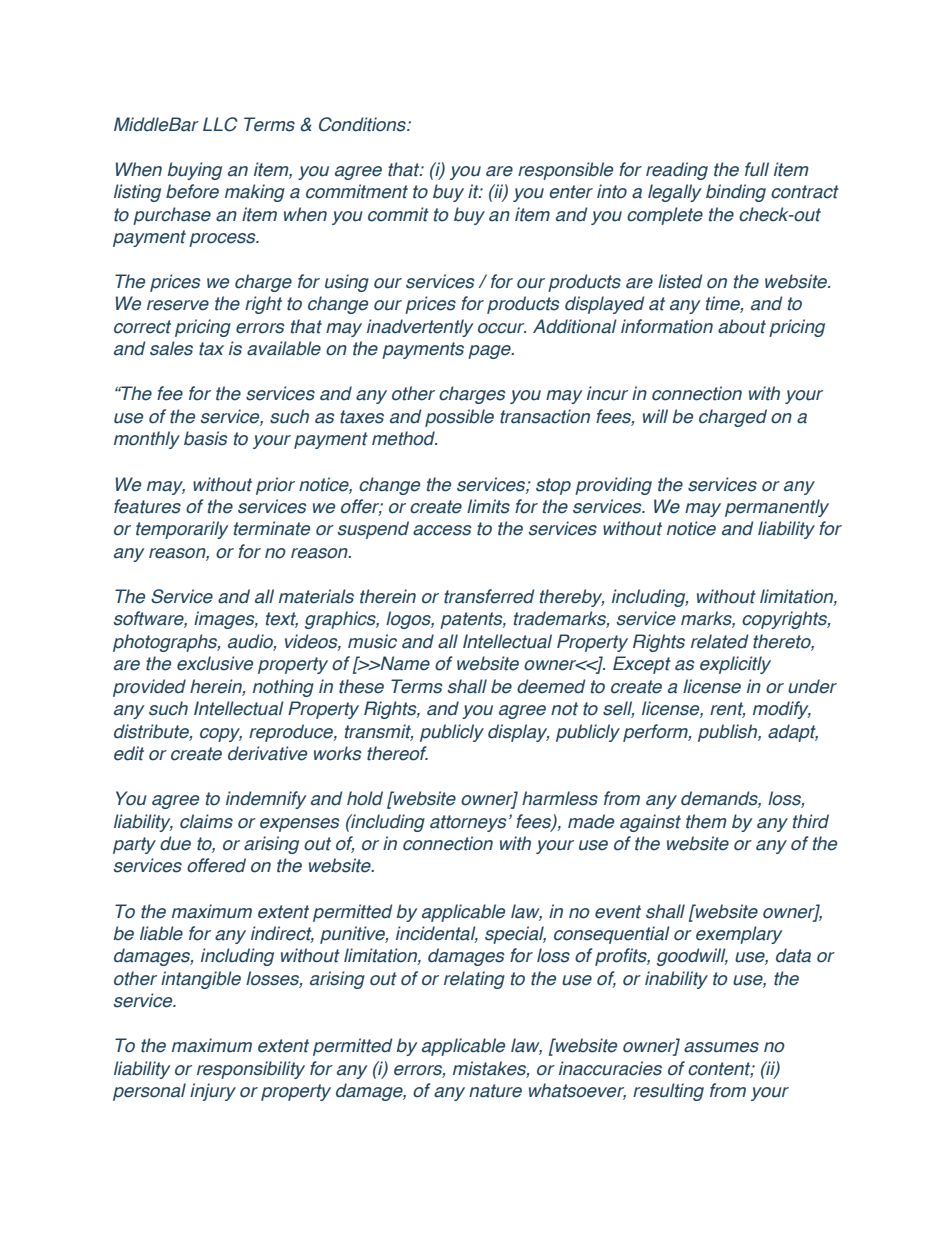  Describe the element at coordinates (757, 169) in the screenshot. I see `full` at that location.
